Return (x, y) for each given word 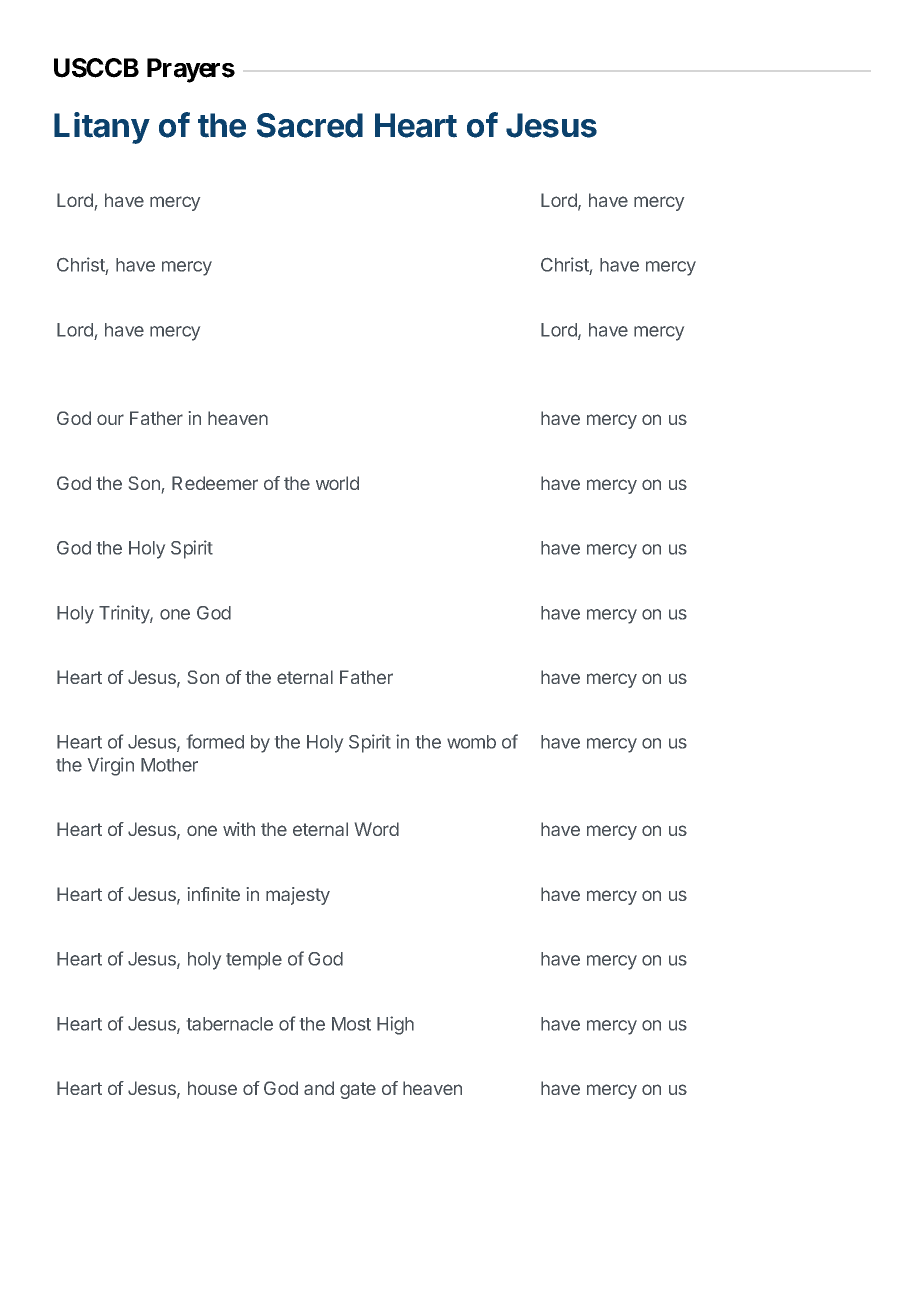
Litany (102, 128)
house (212, 1088)
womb (471, 742)
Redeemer (215, 483)
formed (215, 741)
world (337, 483)
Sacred (310, 125)
